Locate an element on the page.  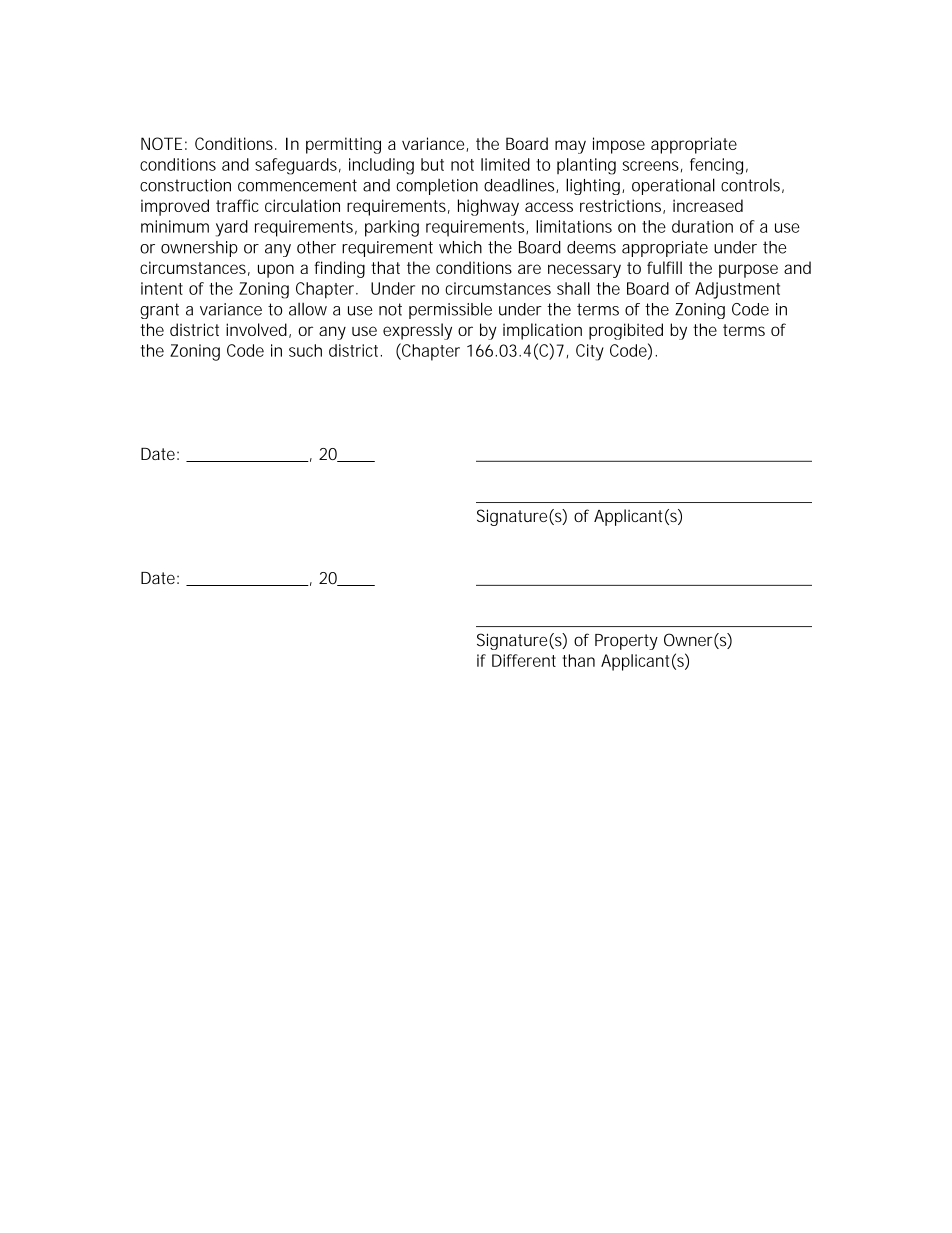
construction is located at coordinates (185, 185).
